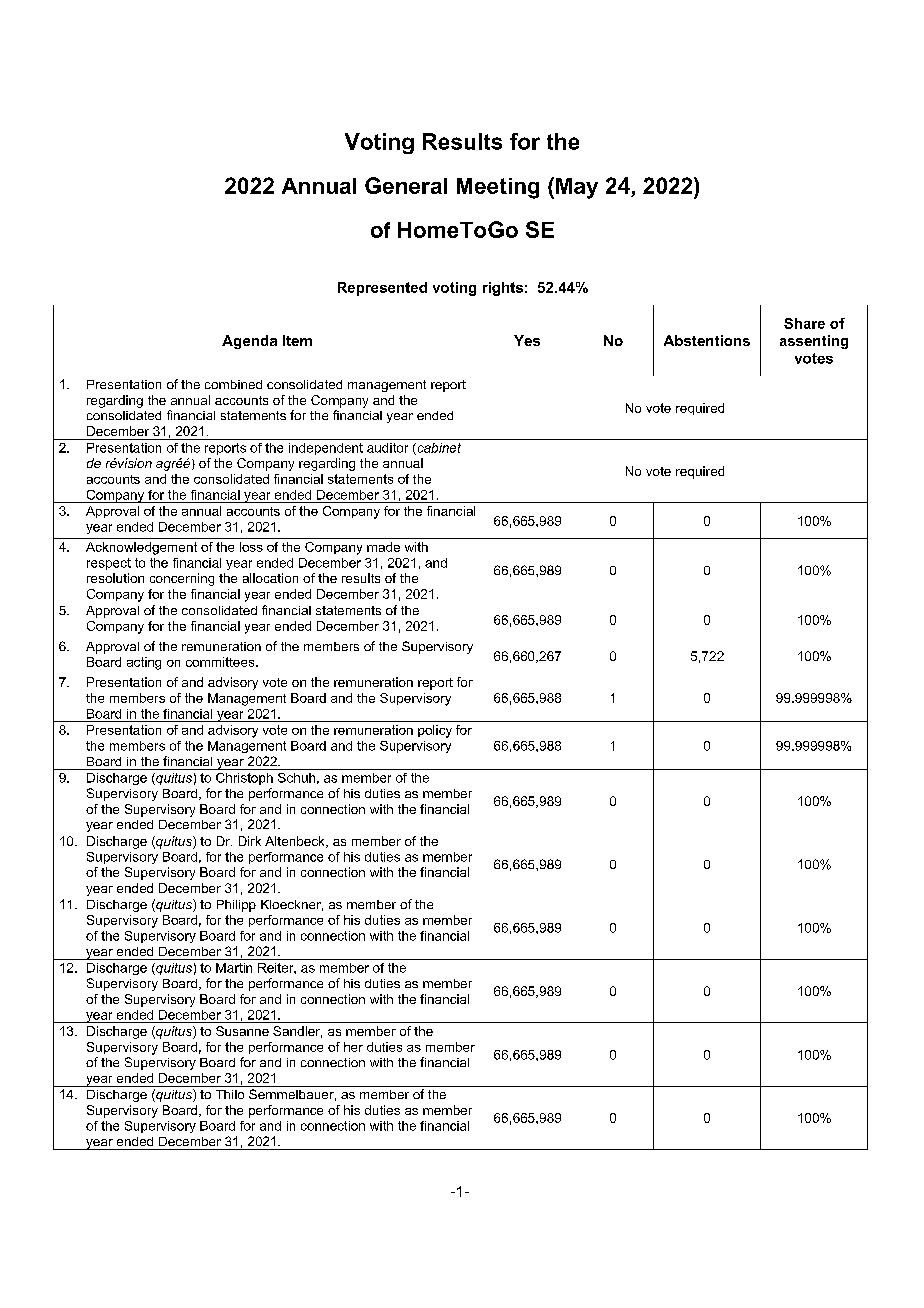  I want to click on Abstentions, so click(707, 340).
